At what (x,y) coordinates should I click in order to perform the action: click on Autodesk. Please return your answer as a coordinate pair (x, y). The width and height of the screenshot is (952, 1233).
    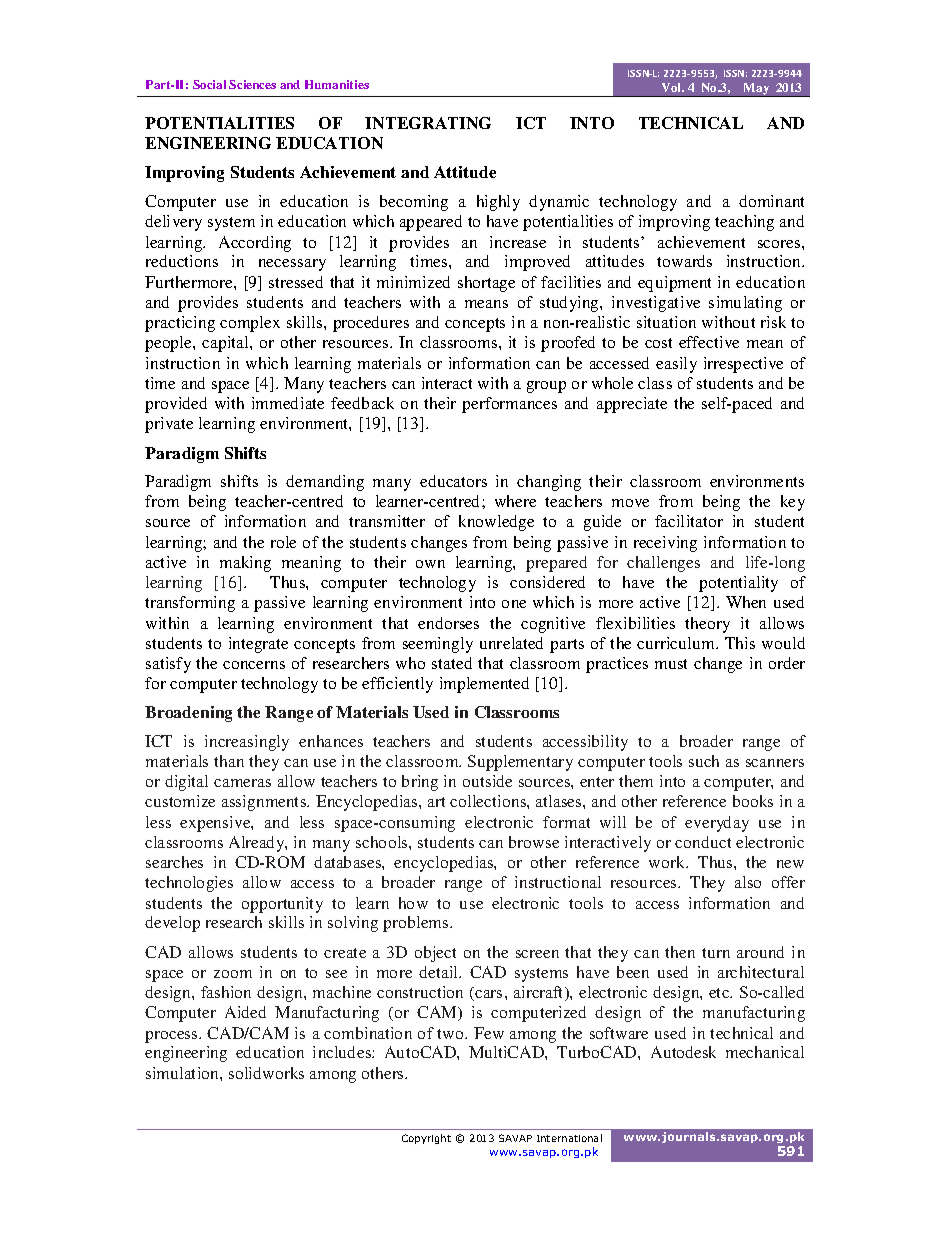
    Looking at the image, I should click on (683, 1052).
